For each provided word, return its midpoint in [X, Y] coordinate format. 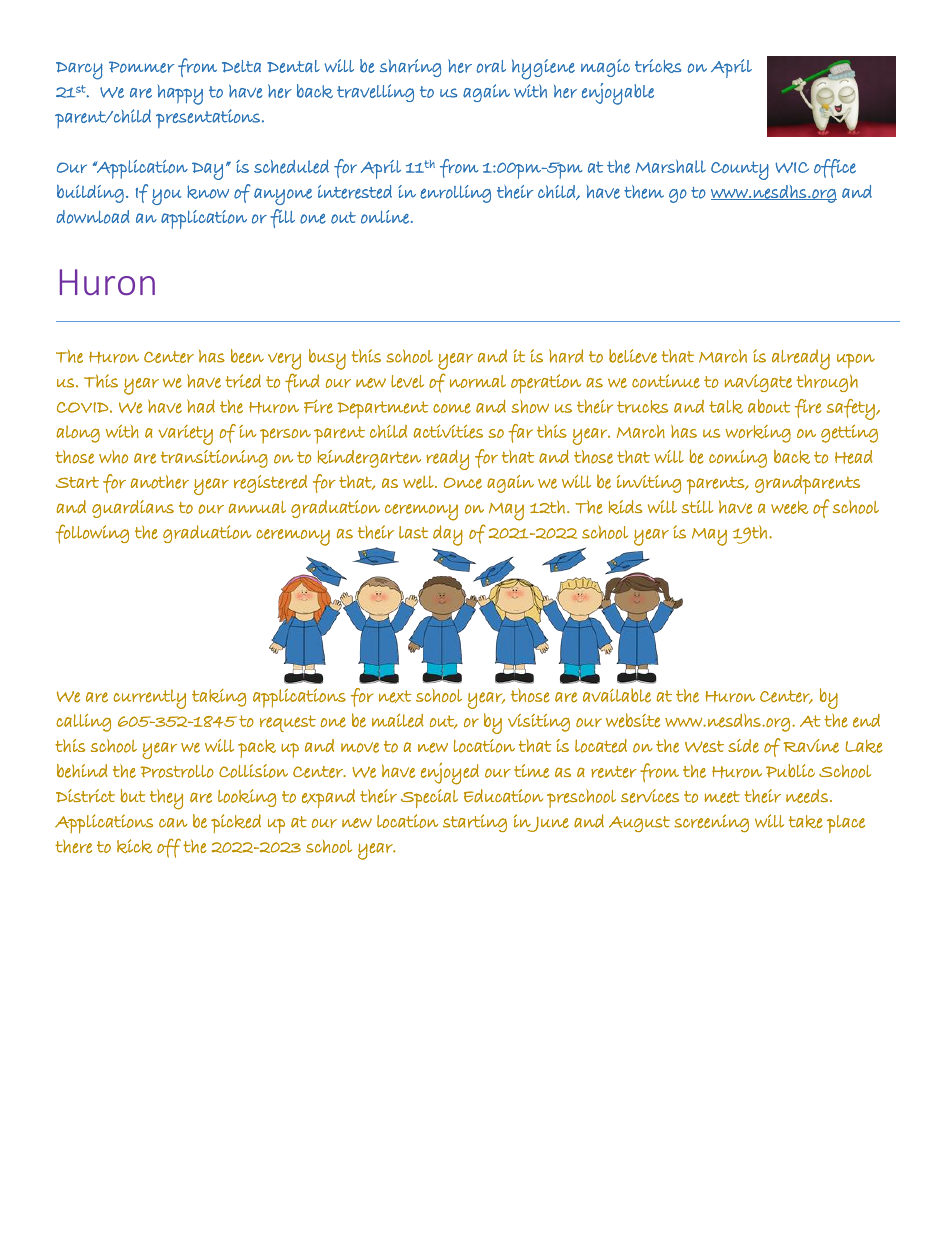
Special [429, 798]
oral [491, 66]
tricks [658, 66]
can [173, 823]
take [806, 821]
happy [180, 94]
